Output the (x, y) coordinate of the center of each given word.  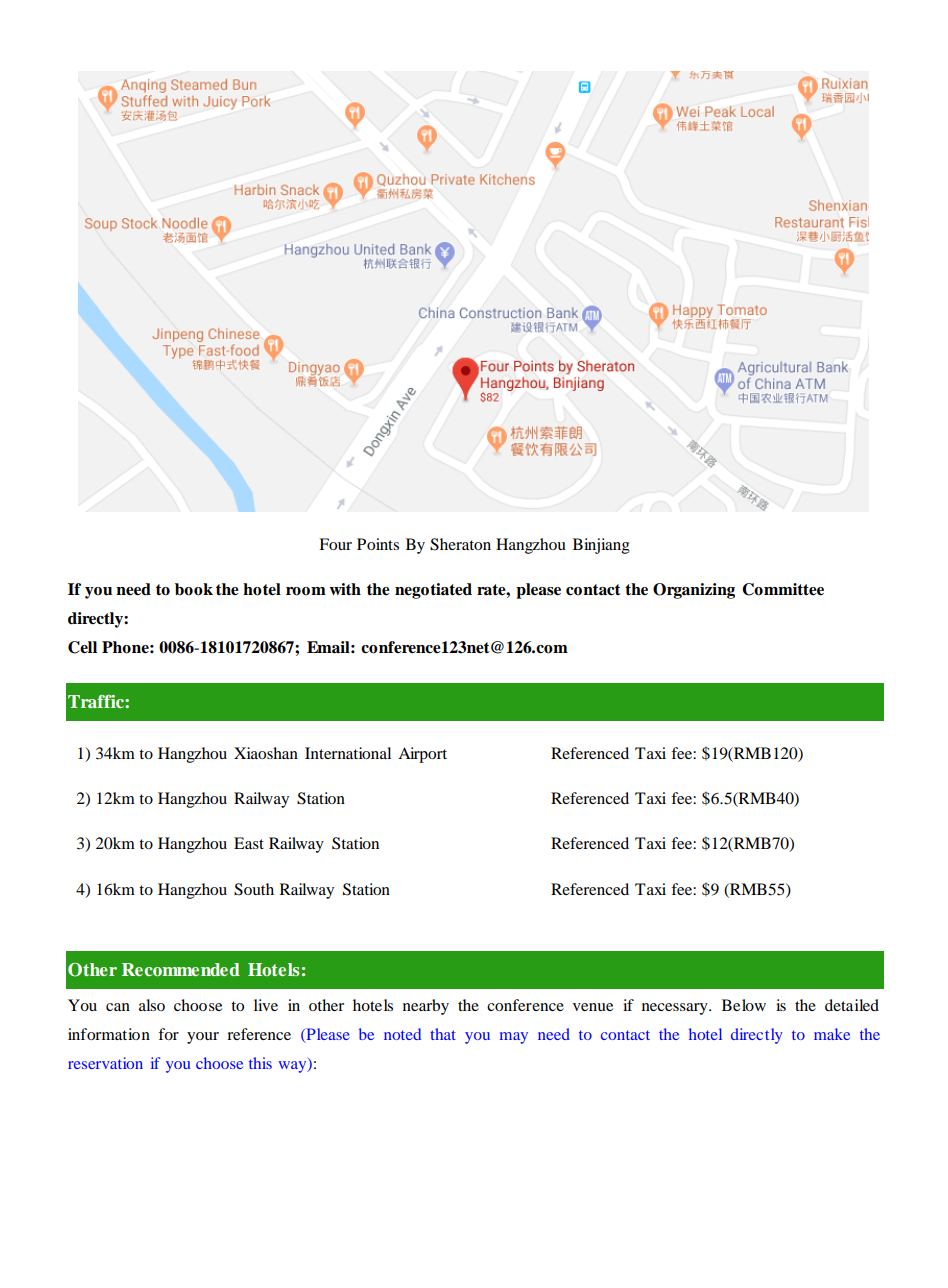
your (203, 1038)
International (348, 753)
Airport (422, 755)
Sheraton (460, 544)
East (249, 843)
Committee (783, 589)
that (443, 1034)
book (194, 589)
